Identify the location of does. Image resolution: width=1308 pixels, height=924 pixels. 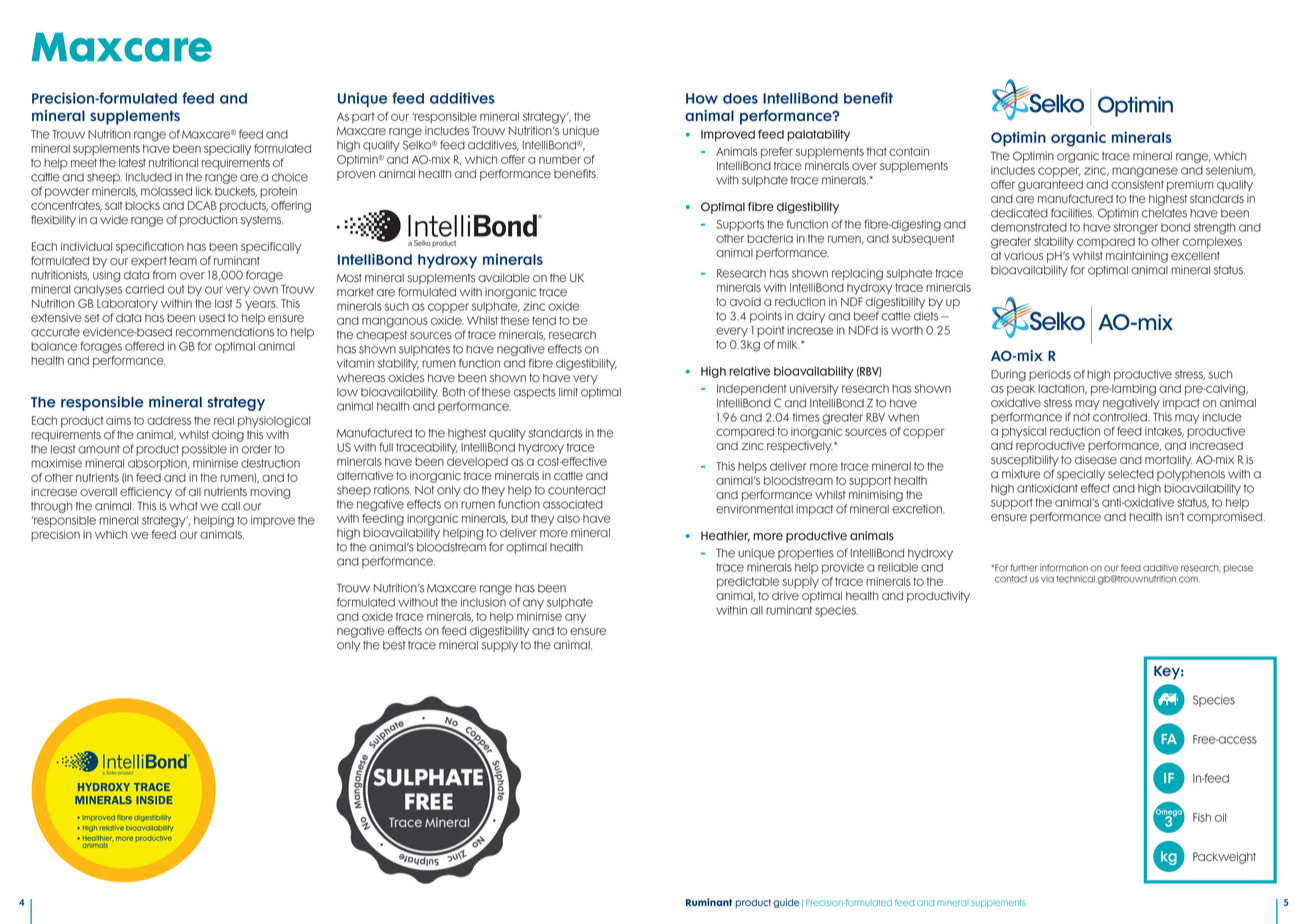
(740, 98).
